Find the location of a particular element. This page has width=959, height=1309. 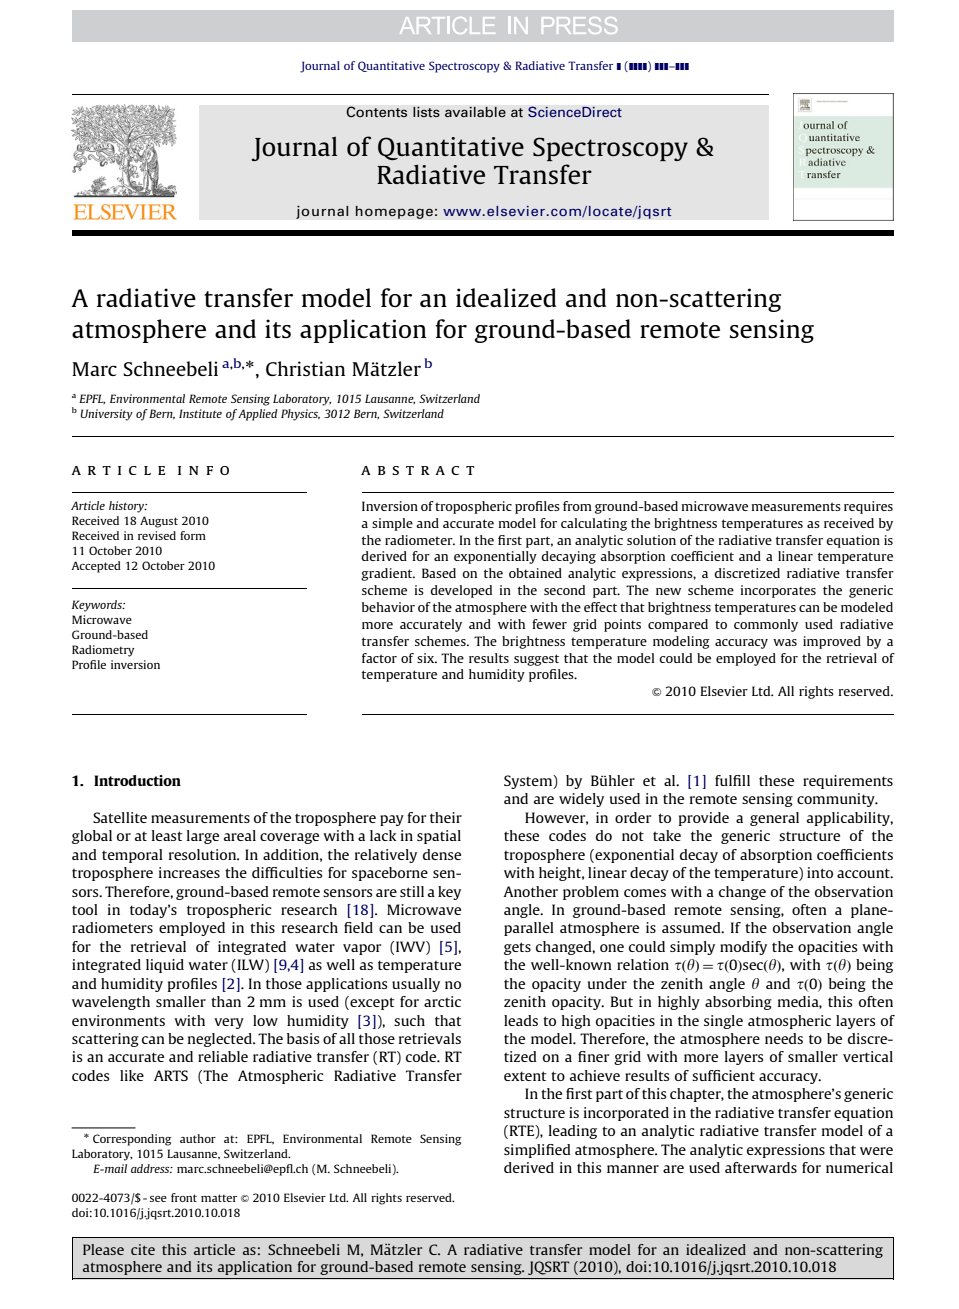

Introduction is located at coordinates (137, 780).
